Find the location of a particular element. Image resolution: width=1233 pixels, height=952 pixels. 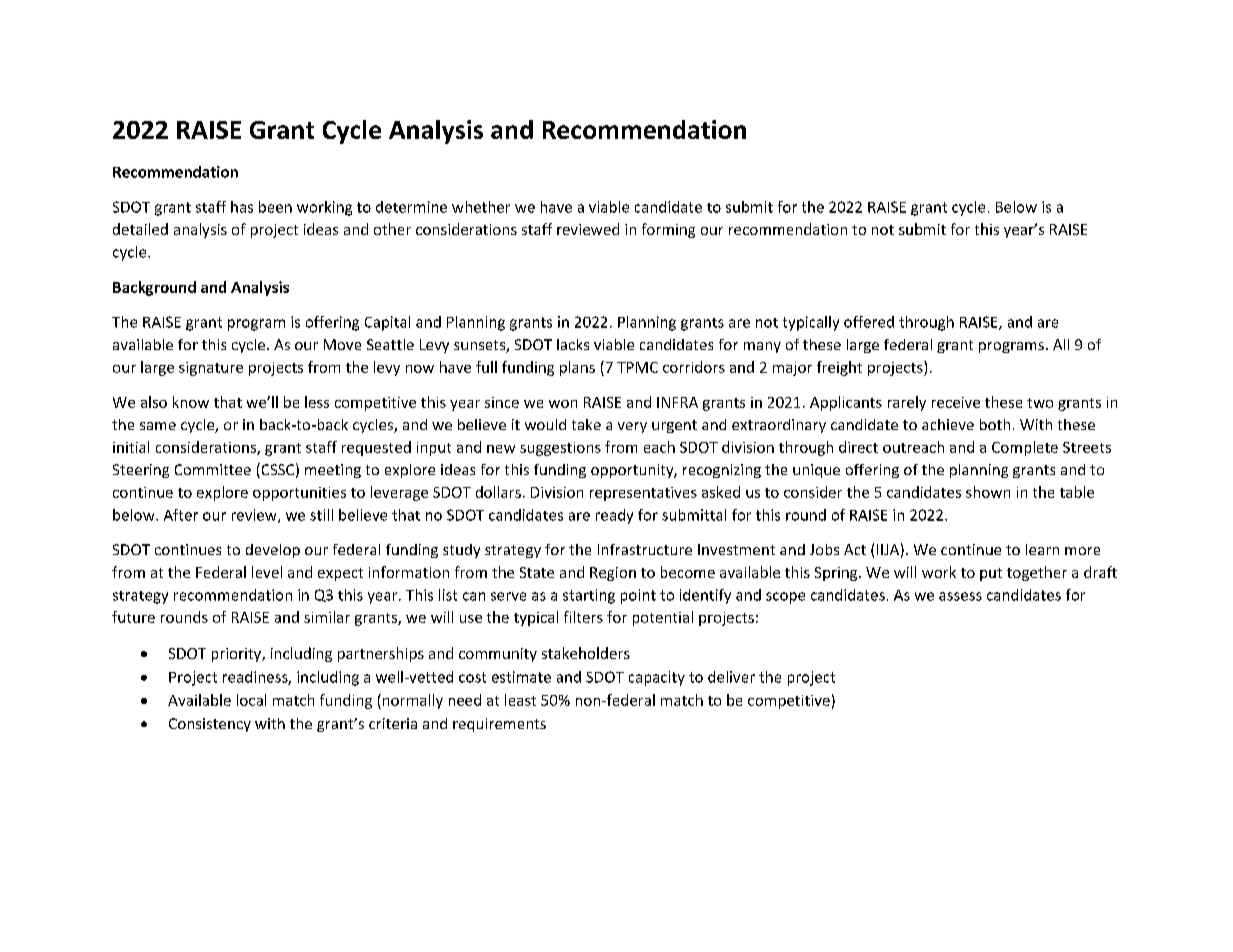

forming is located at coordinates (668, 230).
